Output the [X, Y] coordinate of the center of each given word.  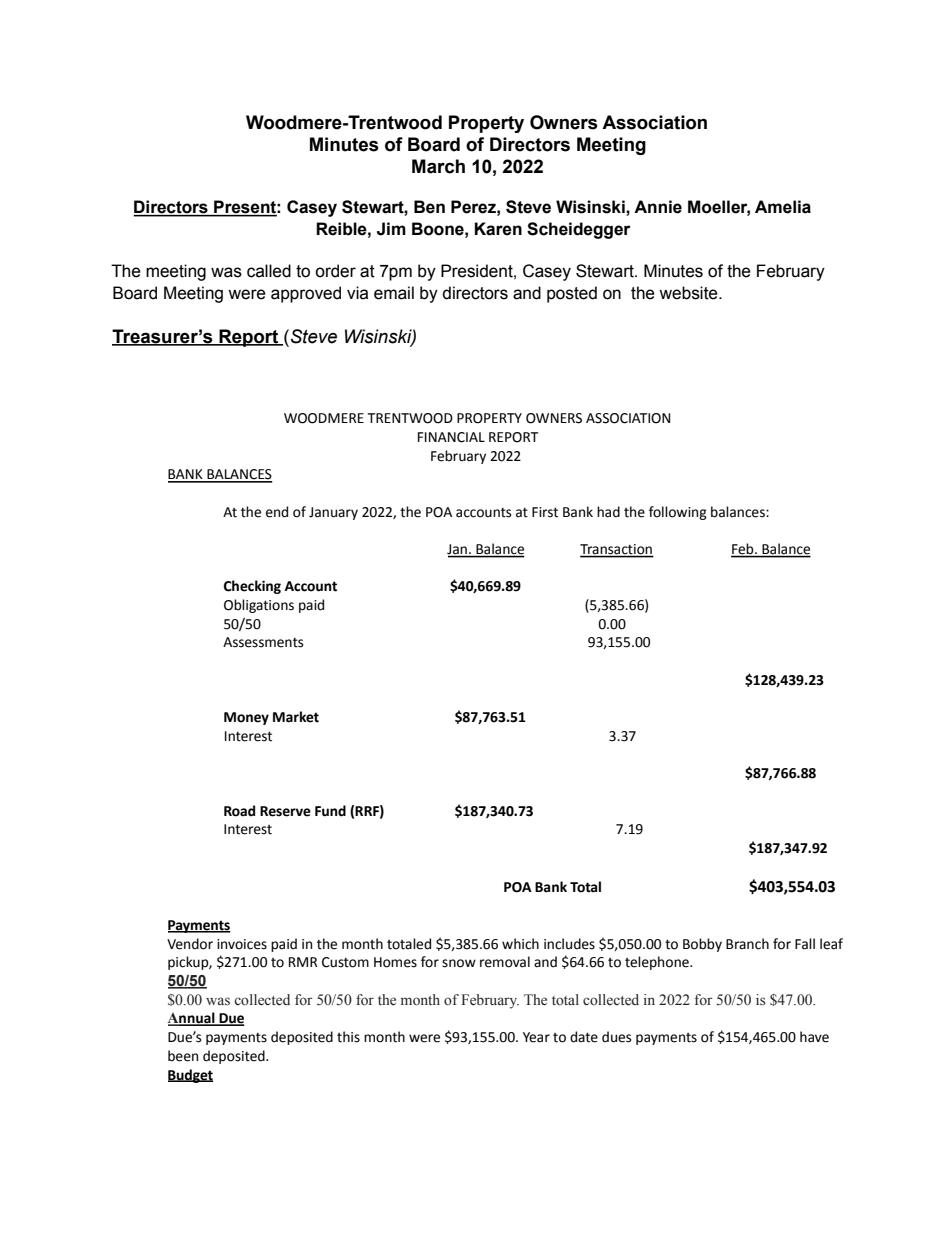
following [678, 513]
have [814, 1037]
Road [239, 811]
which [520, 944]
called [269, 271]
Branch [747, 944]
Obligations [259, 606]
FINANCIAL [451, 437]
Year [536, 1037]
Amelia [783, 207]
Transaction [617, 550]
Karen [498, 229]
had [608, 512]
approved [306, 294]
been [183, 1056]
